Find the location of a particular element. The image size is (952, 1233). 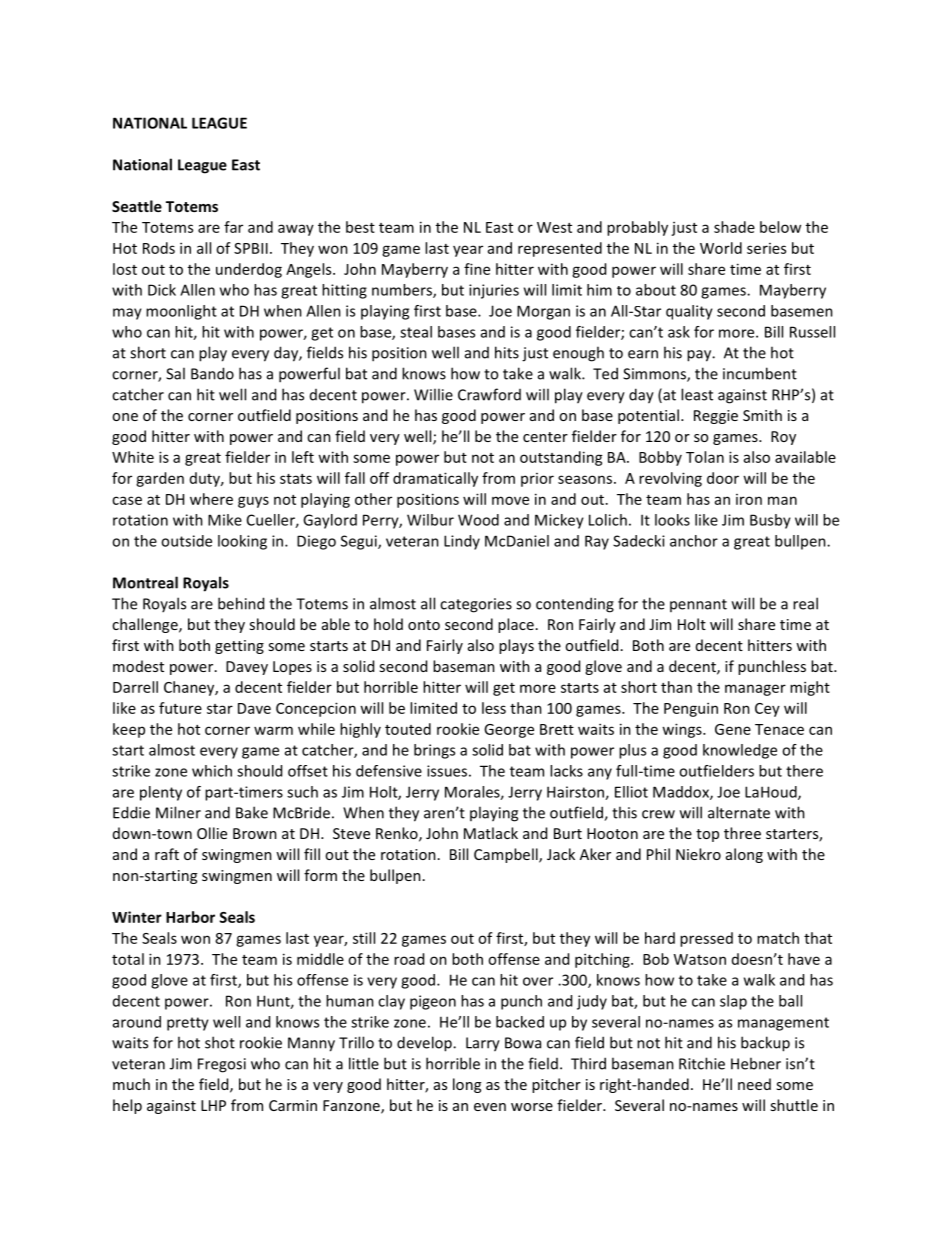

Lindy is located at coordinates (462, 542).
